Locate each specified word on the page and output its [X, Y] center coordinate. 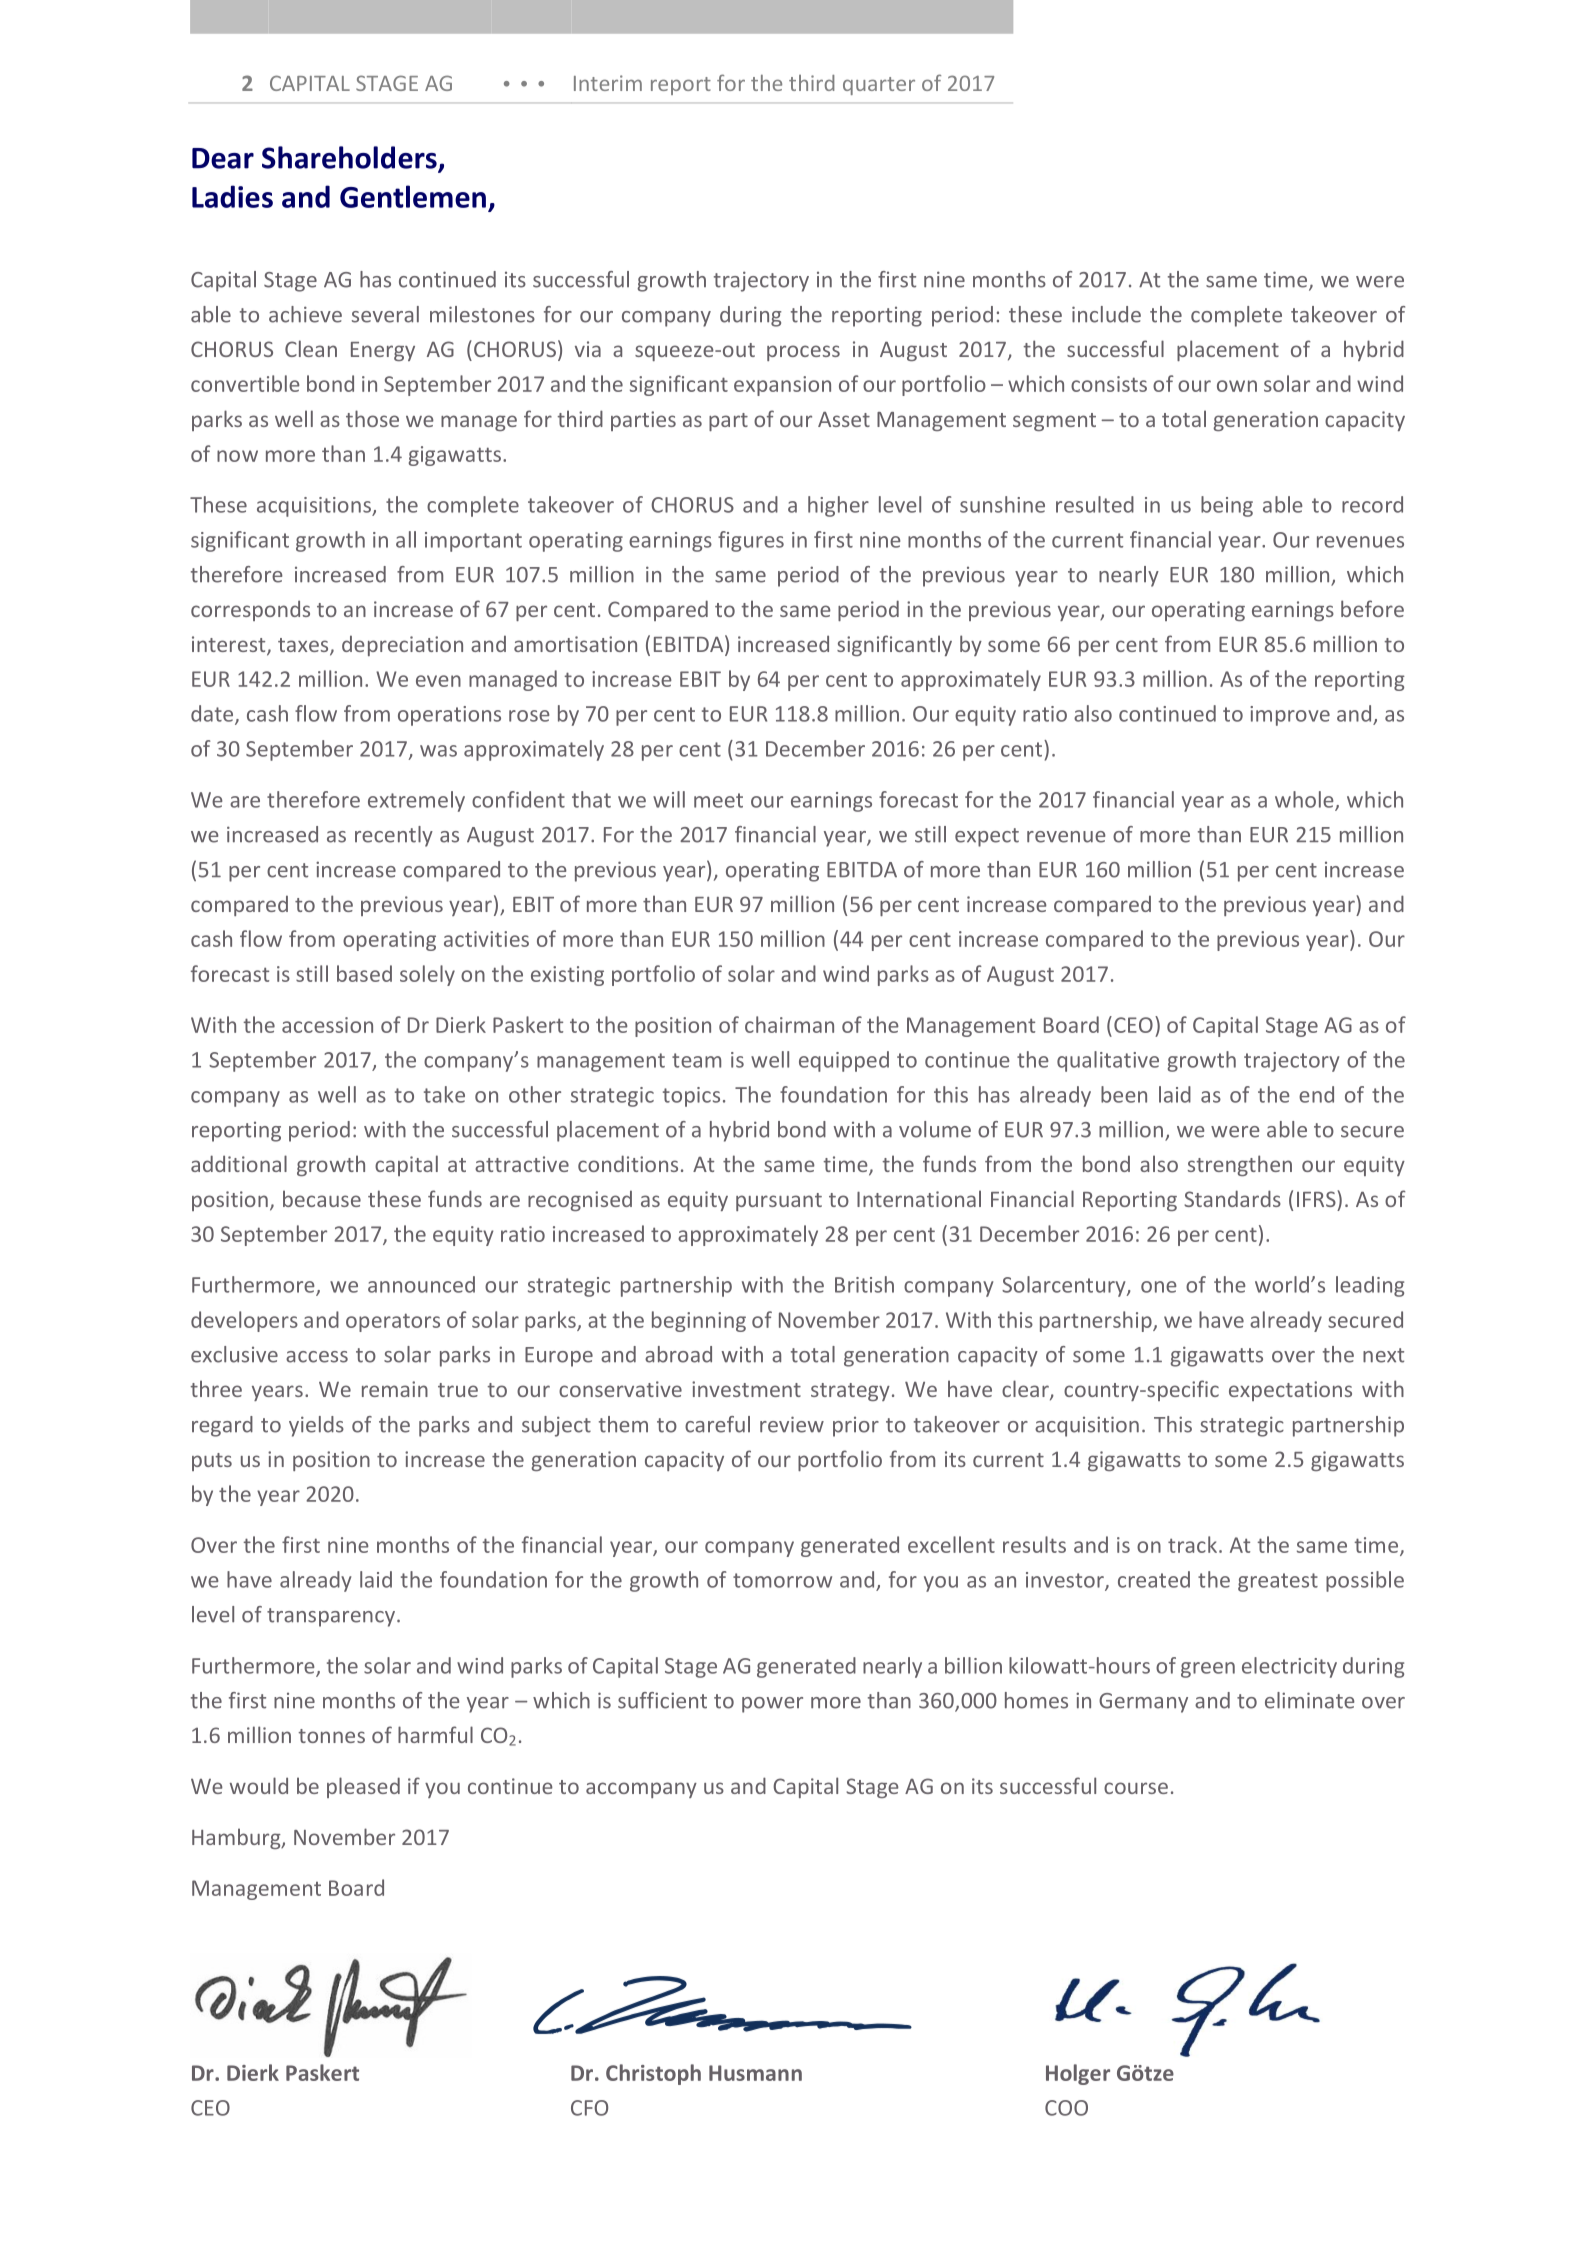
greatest [1278, 1582]
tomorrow [782, 1580]
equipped [844, 1061]
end [1316, 1094]
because [322, 1198]
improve [1290, 716]
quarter [879, 86]
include [1106, 314]
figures [751, 541]
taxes [304, 646]
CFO [589, 2108]
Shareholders [350, 158]
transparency [332, 1617]
